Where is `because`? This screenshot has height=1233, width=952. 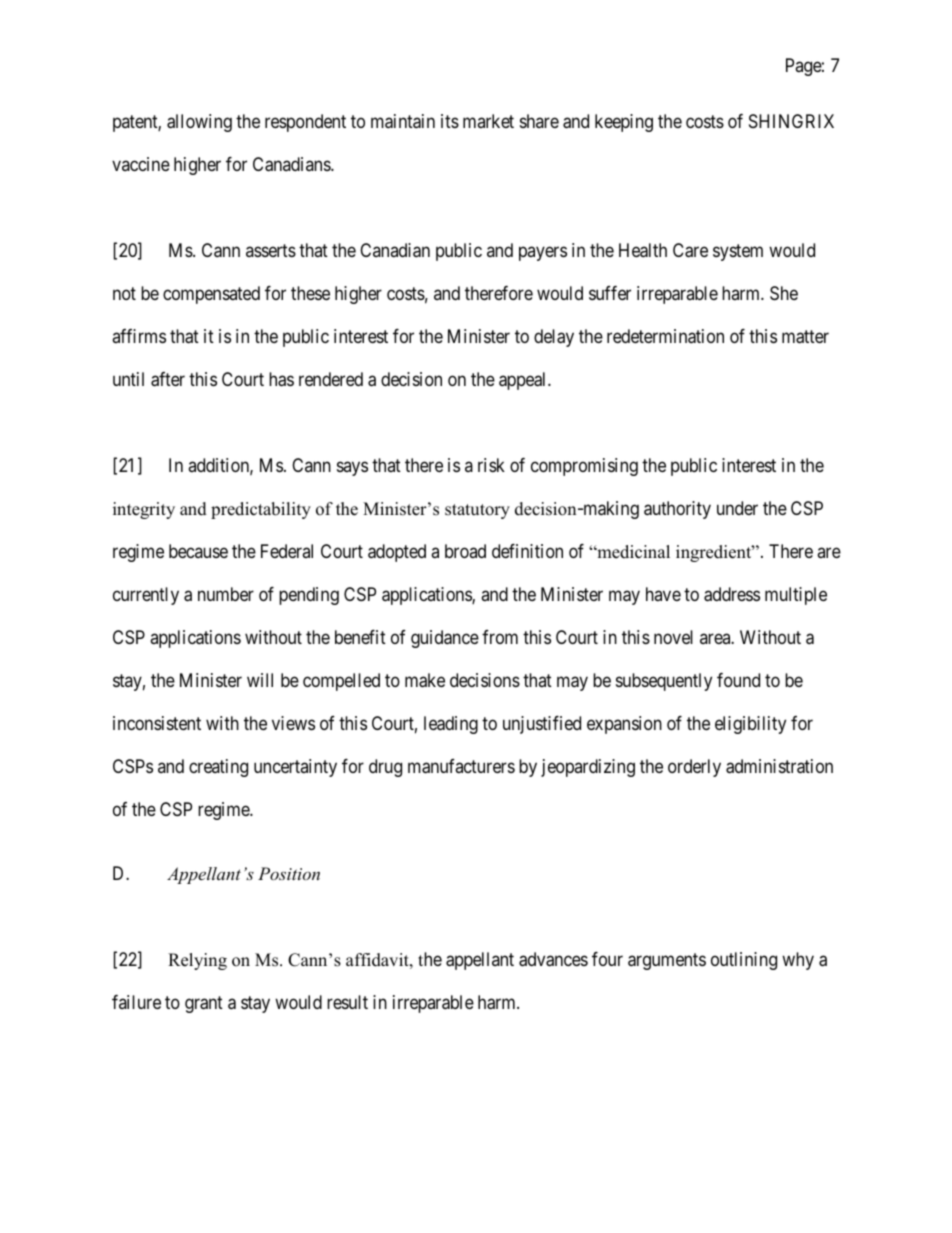 because is located at coordinates (198, 551).
